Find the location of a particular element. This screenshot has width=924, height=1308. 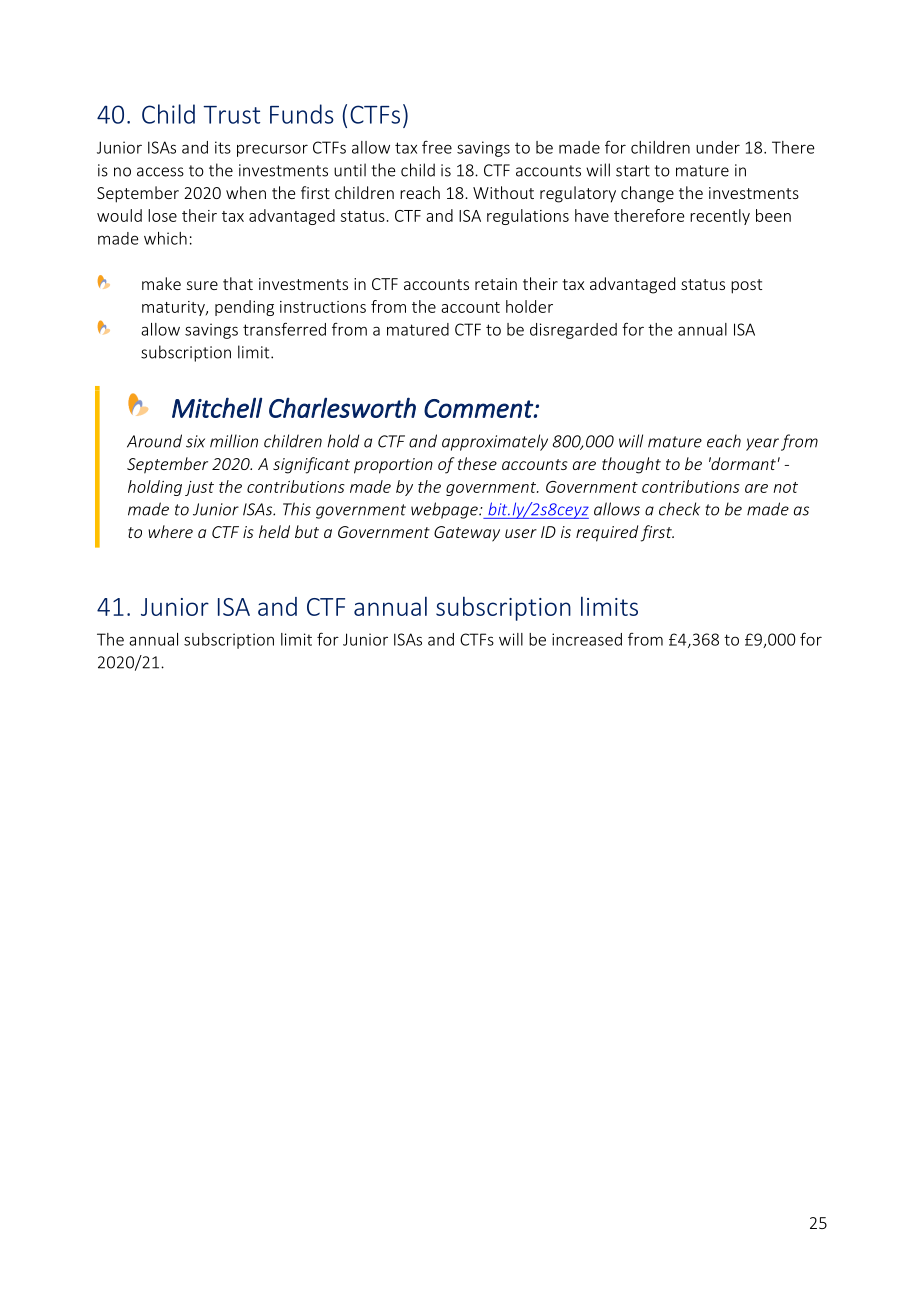

disregarded is located at coordinates (573, 331).
